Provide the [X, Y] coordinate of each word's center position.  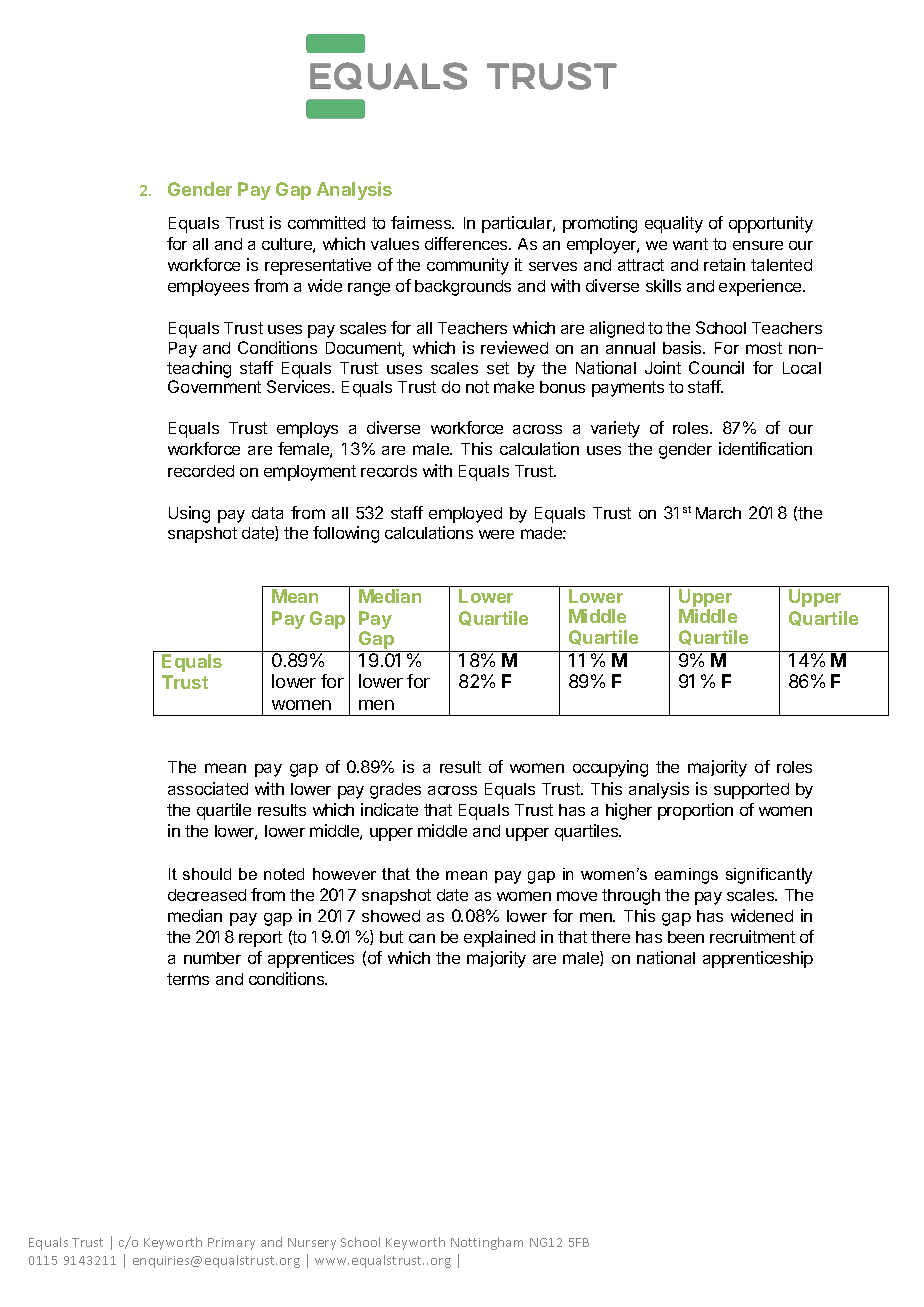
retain [724, 264]
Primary [231, 1244]
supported [751, 791]
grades [395, 791]
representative [318, 266]
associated [208, 788]
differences [467, 243]
